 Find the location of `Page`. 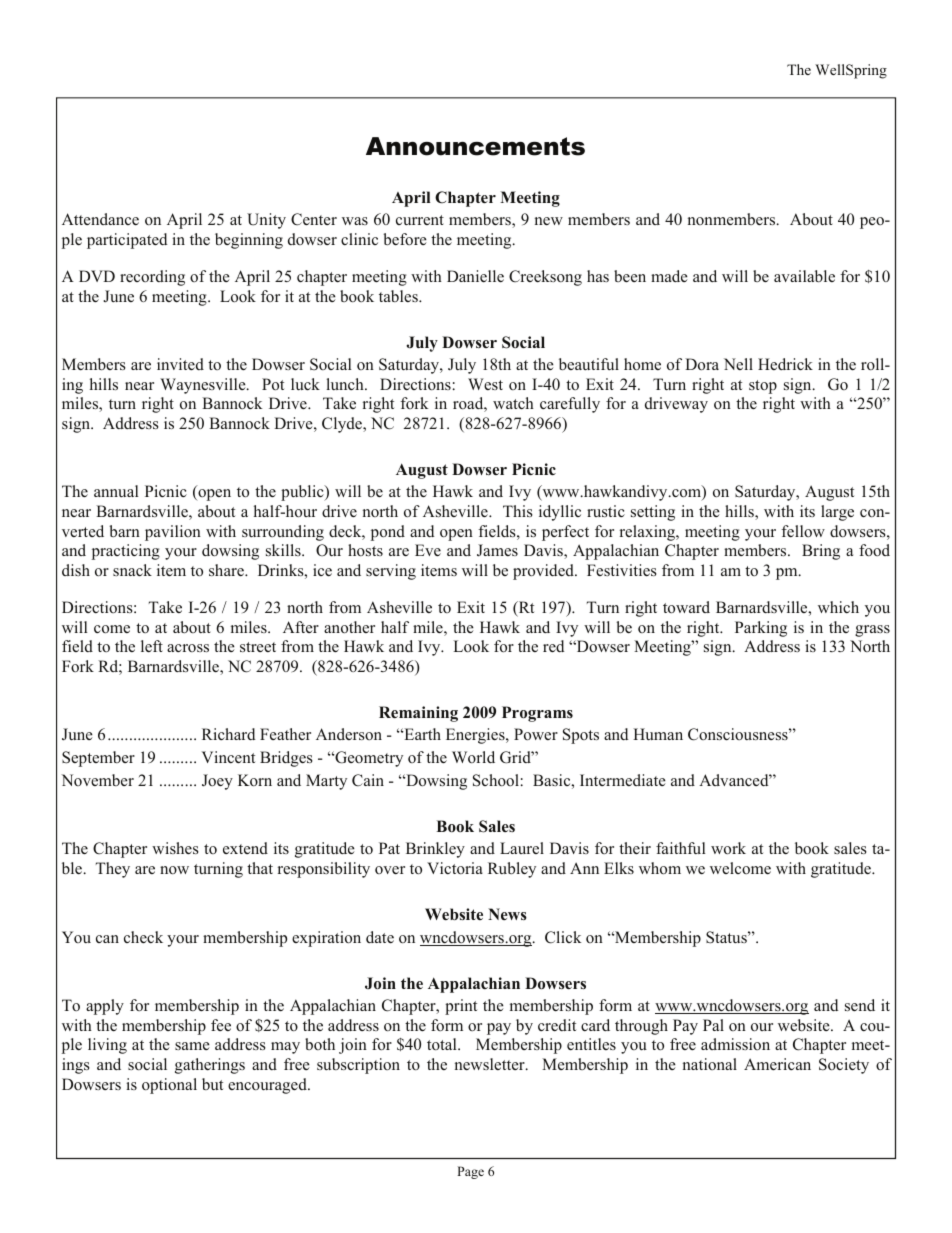

Page is located at coordinates (470, 1172).
